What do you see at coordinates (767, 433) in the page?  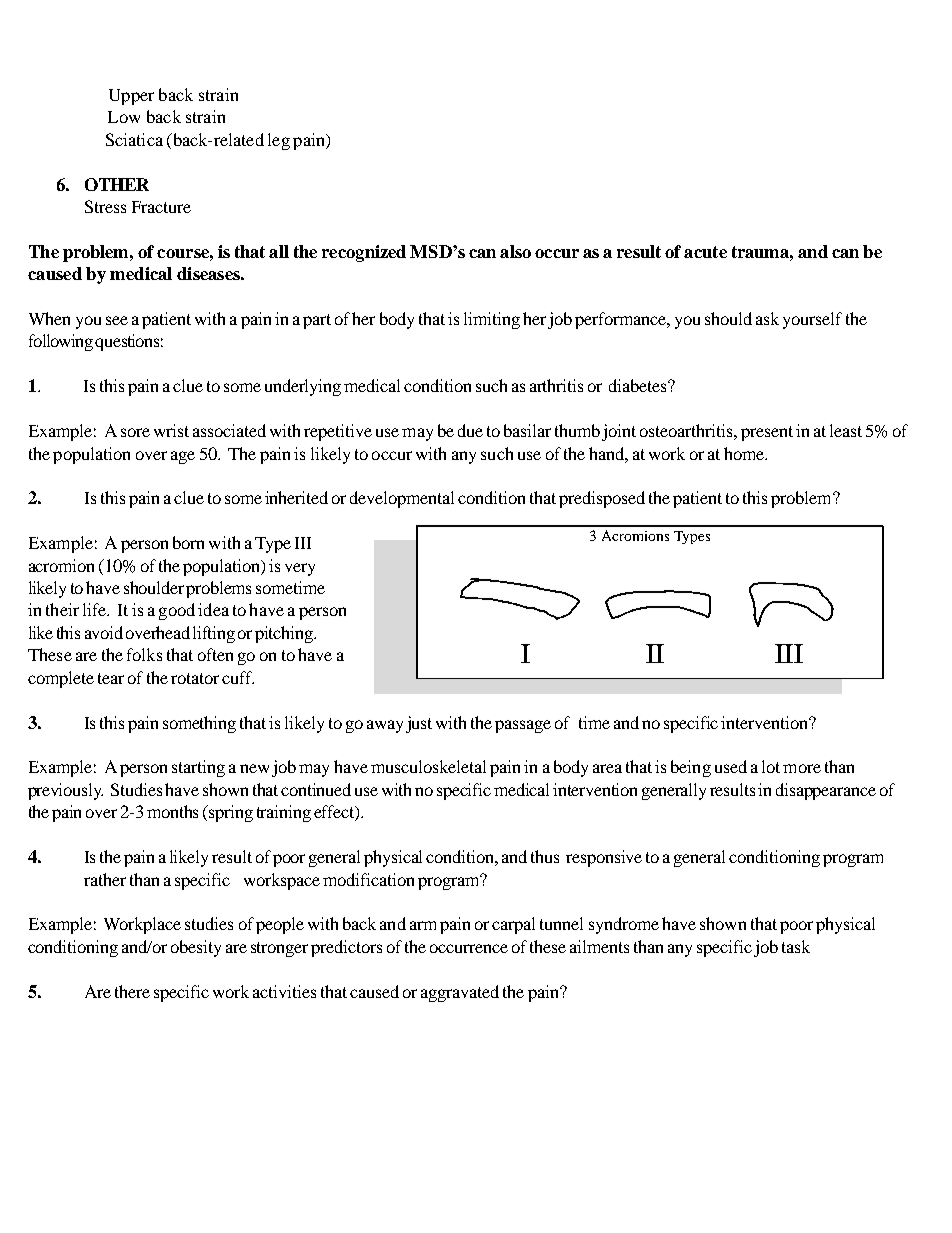 I see `present` at bounding box center [767, 433].
